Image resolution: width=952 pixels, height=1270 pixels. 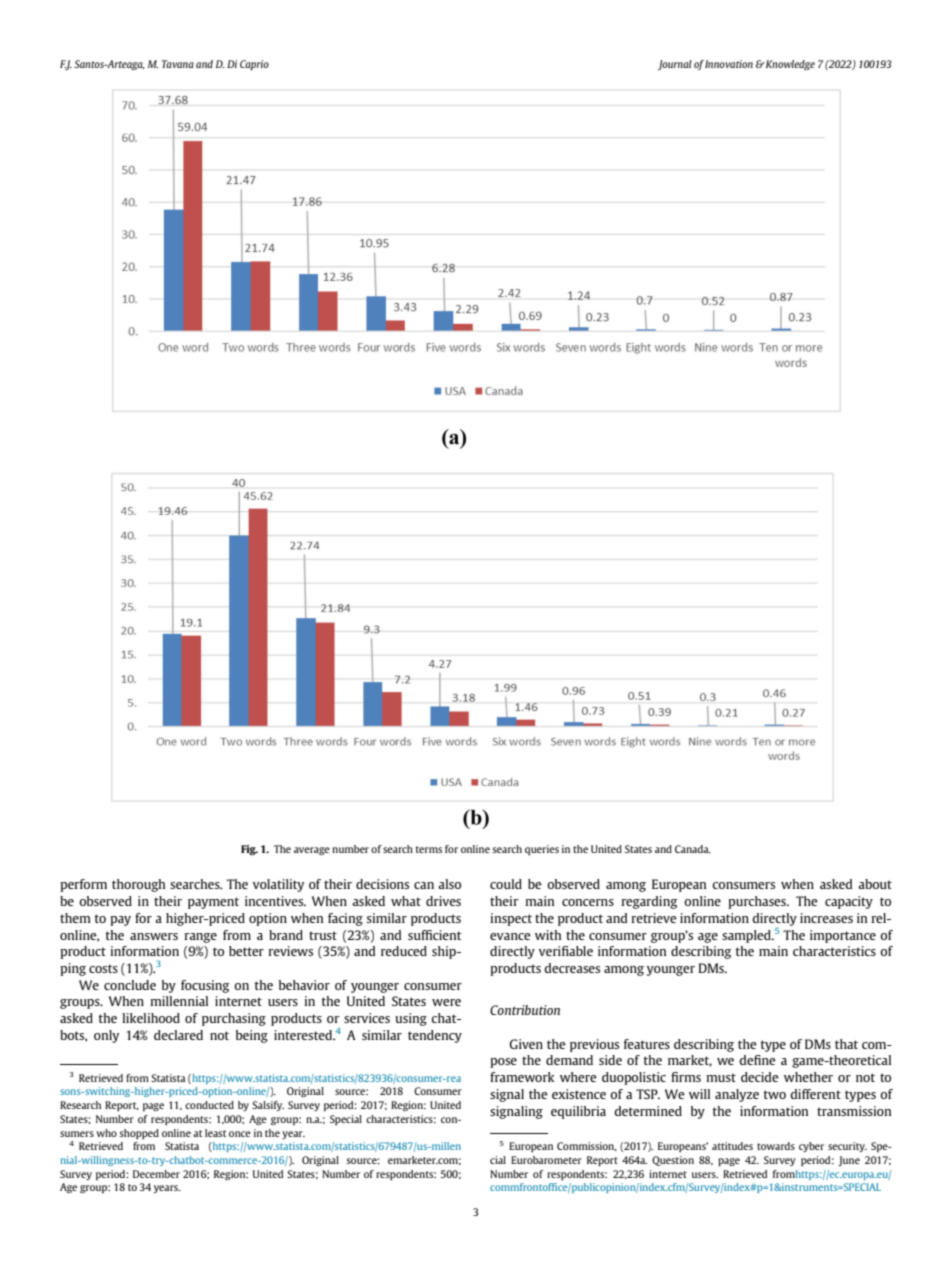 I want to click on Journal, so click(x=675, y=65).
